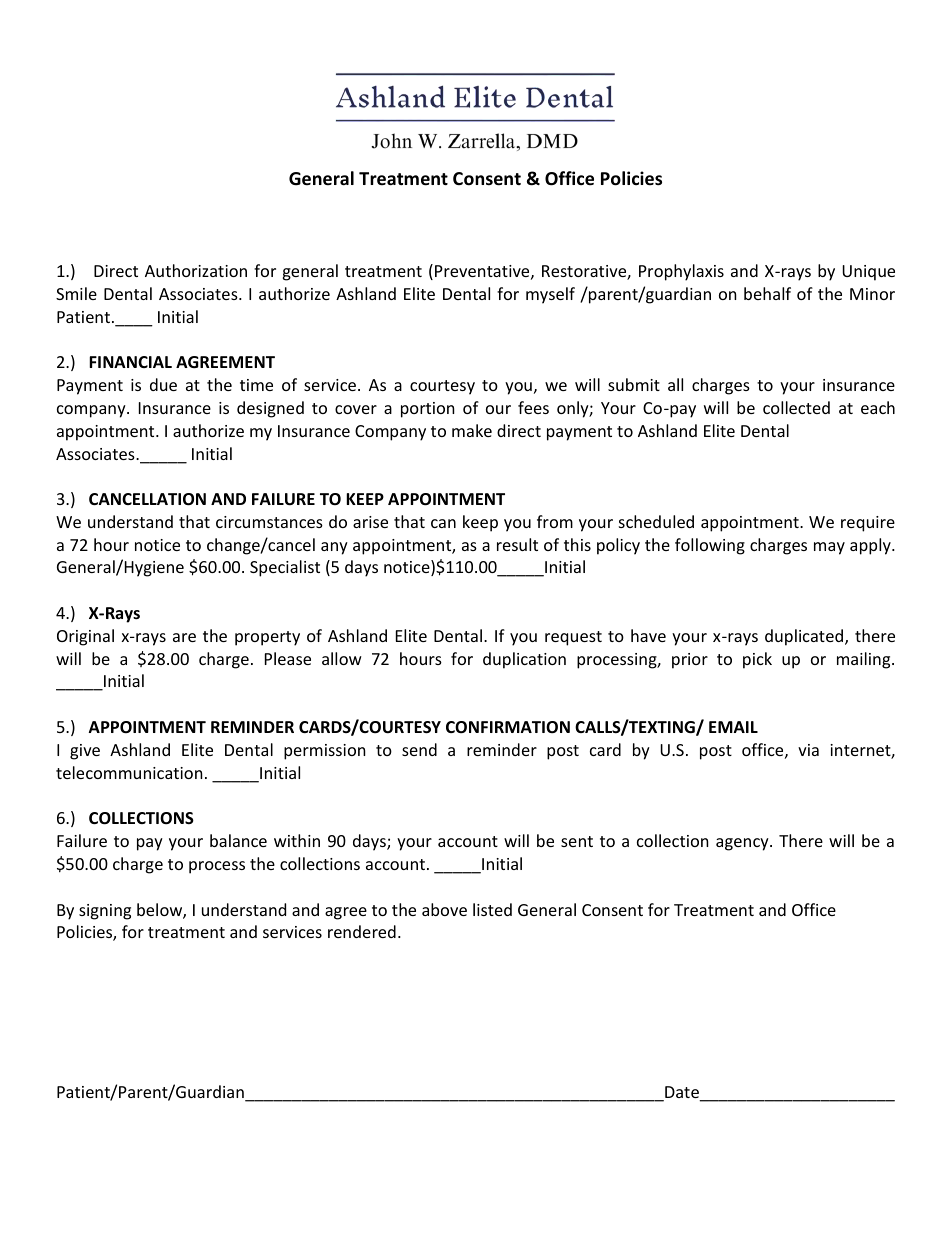 The image size is (952, 1233). What do you see at coordinates (796, 407) in the page?
I see `collected` at bounding box center [796, 407].
